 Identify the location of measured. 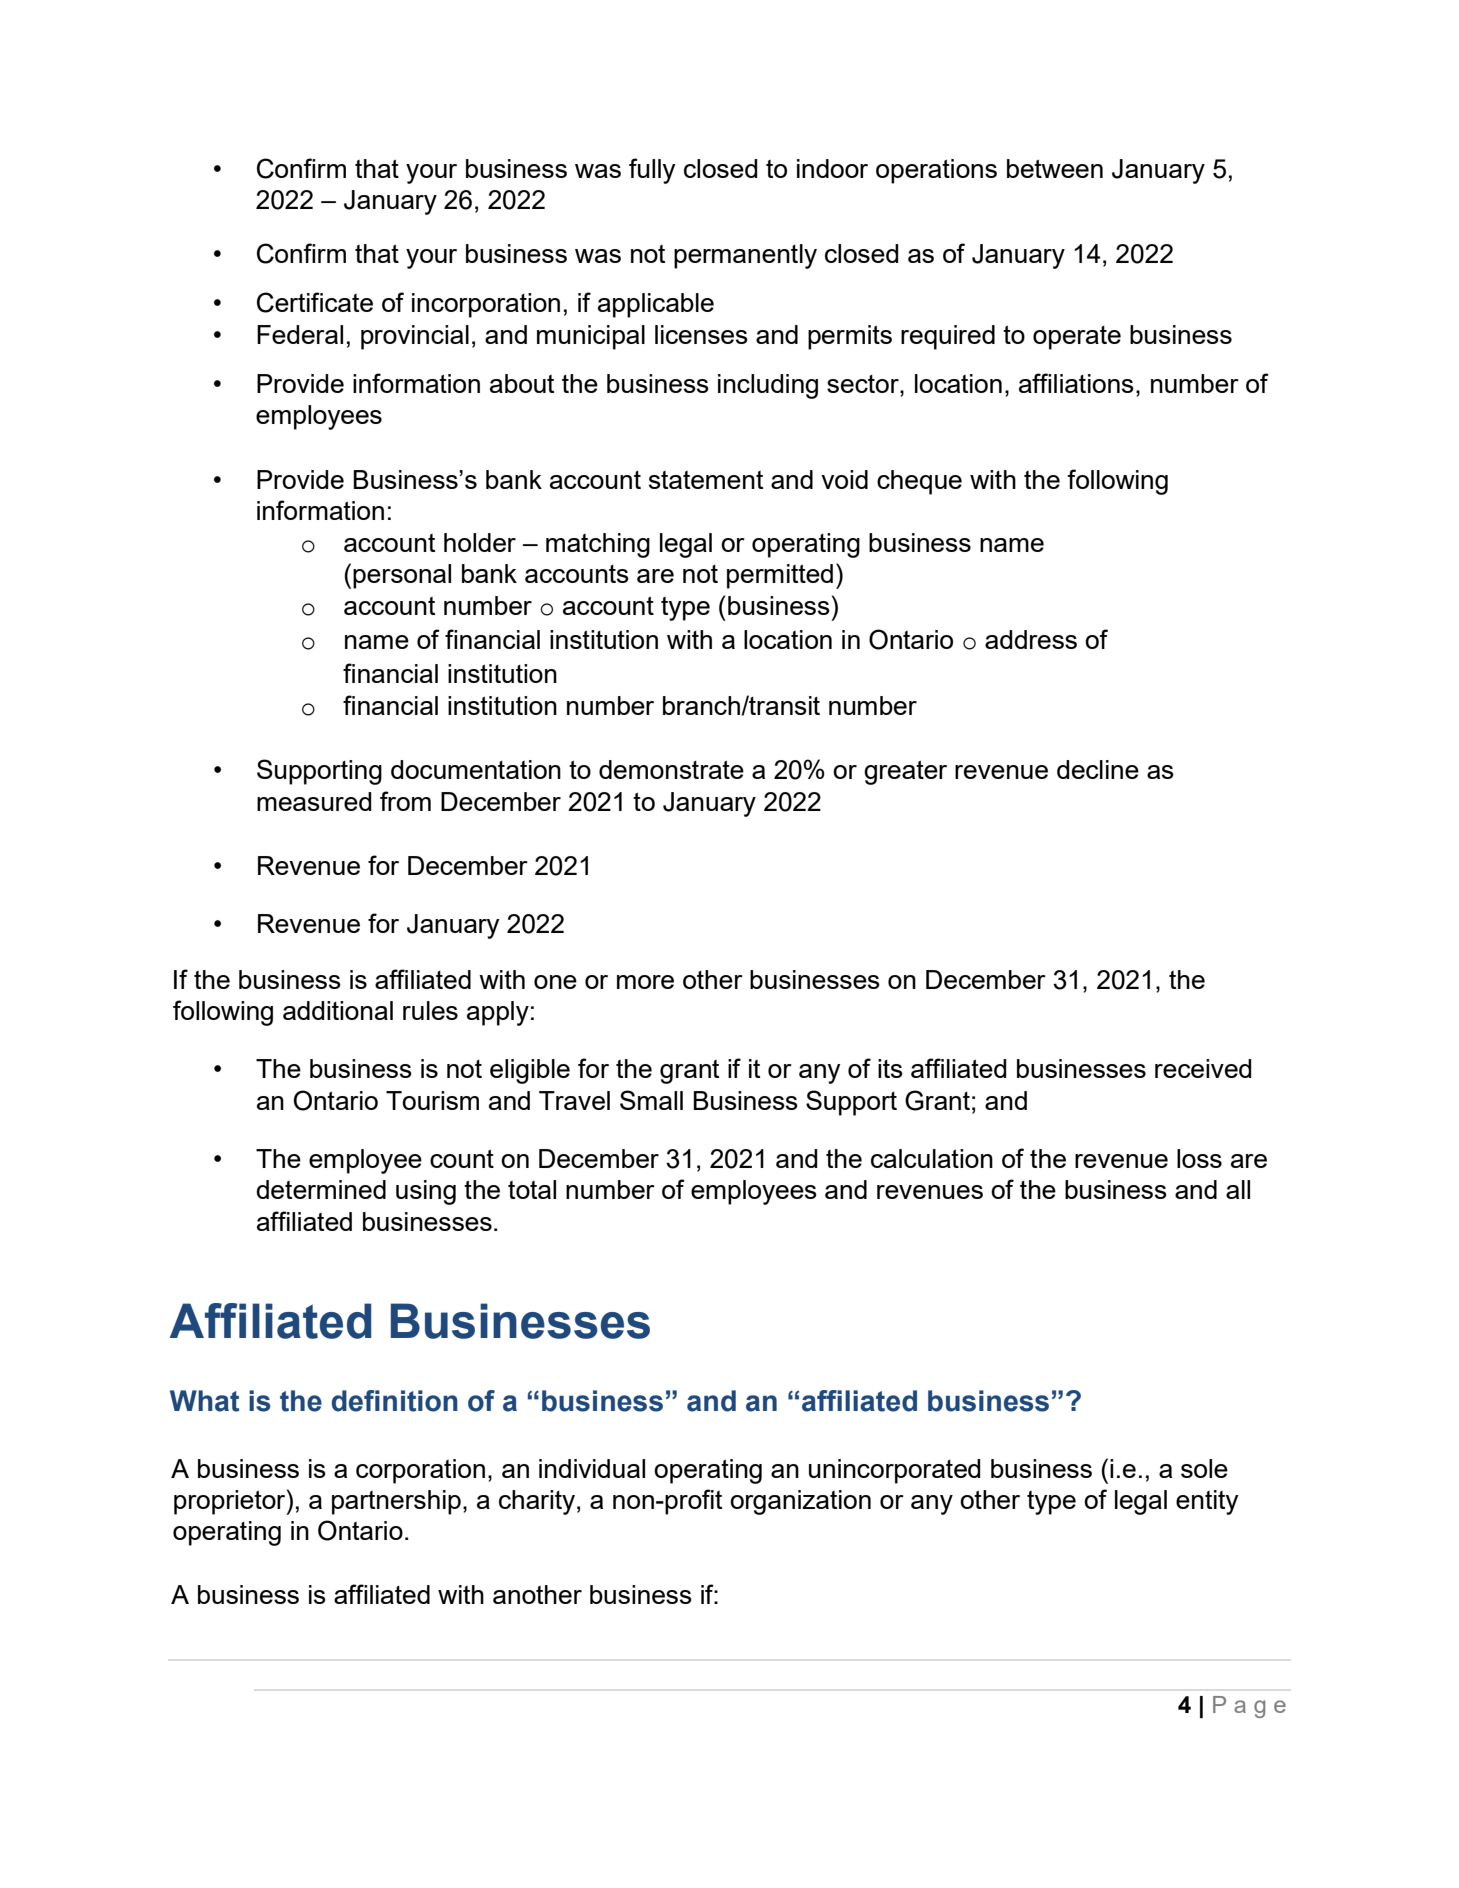
(314, 801).
